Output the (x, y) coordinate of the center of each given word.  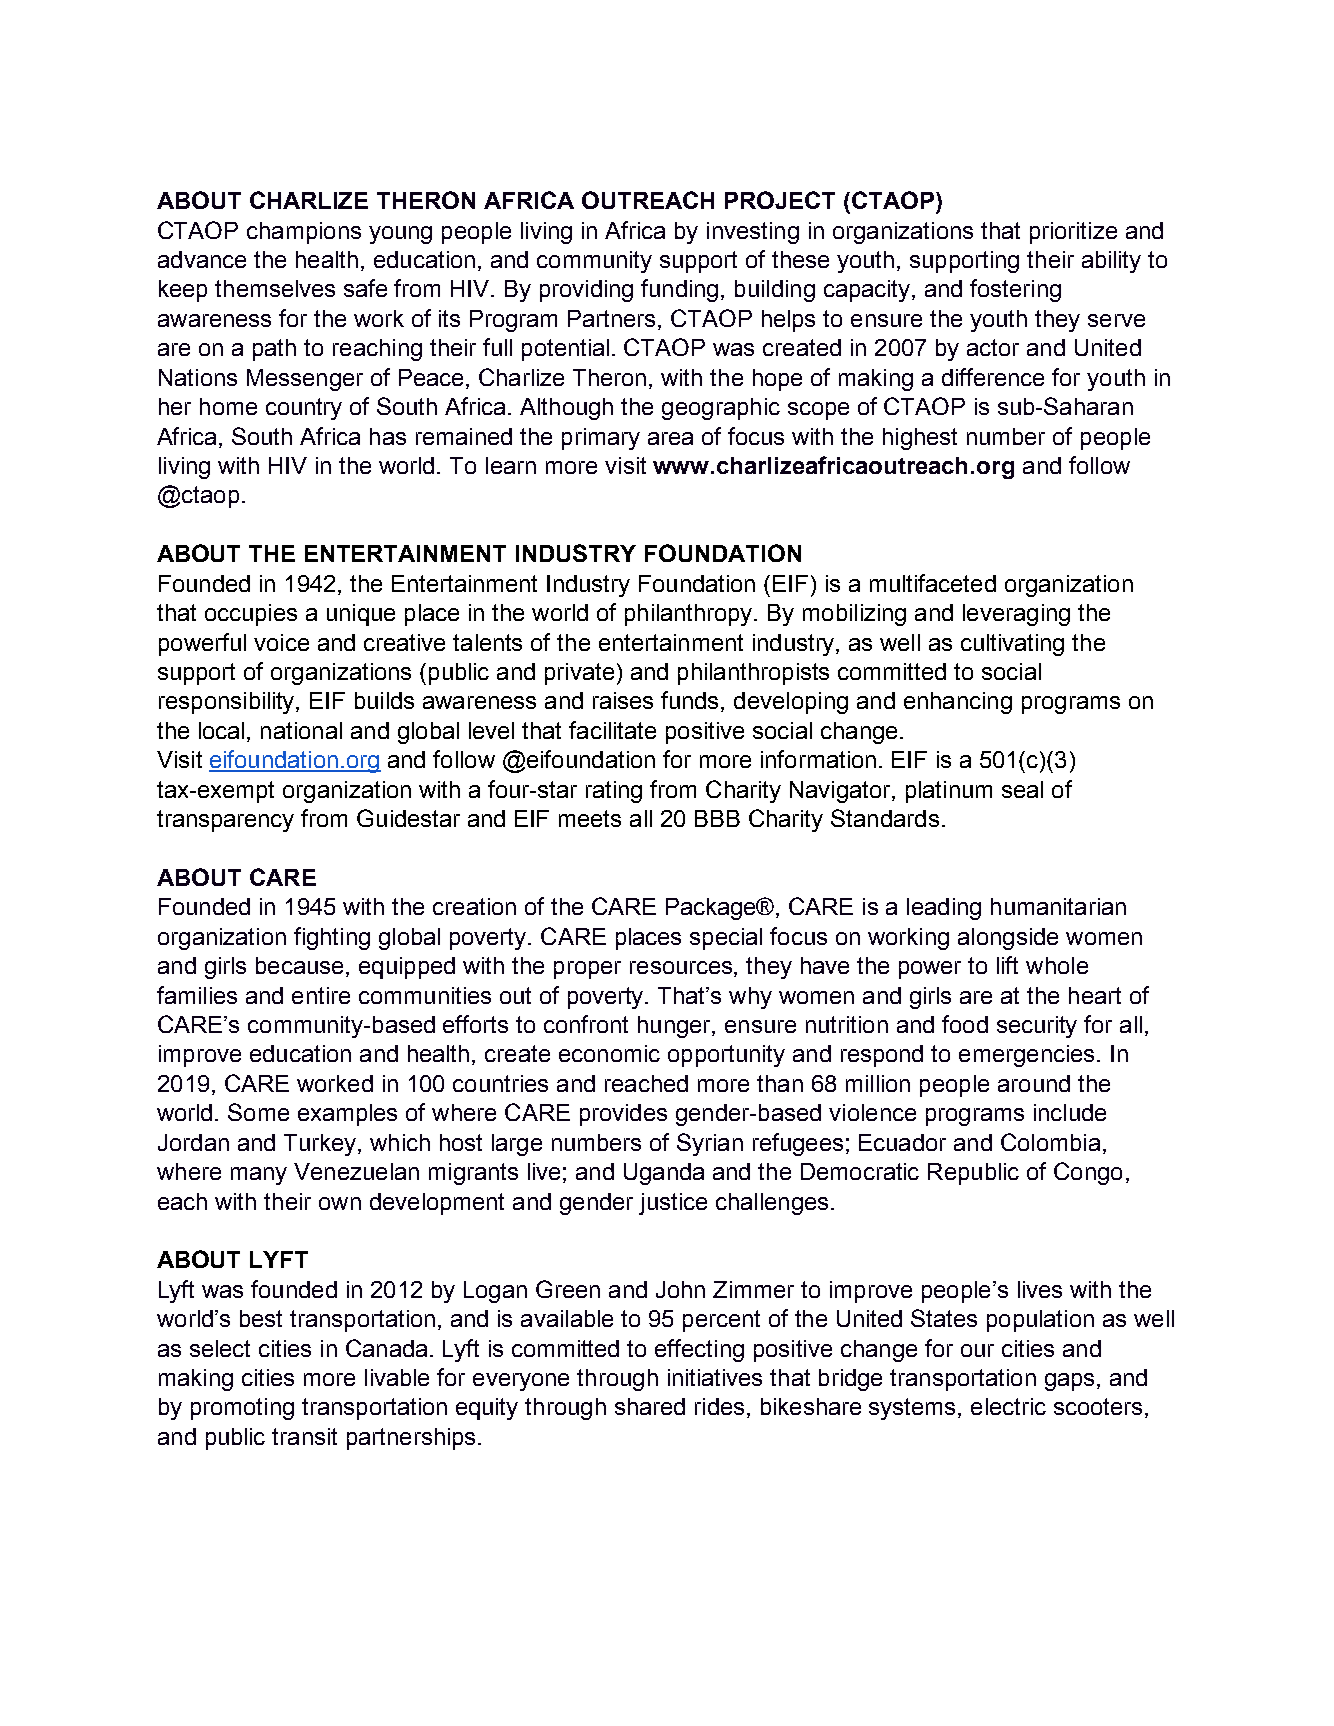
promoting (242, 1409)
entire (321, 995)
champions (304, 233)
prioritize (1073, 233)
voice (281, 642)
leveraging (1016, 615)
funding (679, 290)
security (1037, 1027)
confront (586, 1024)
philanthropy (690, 615)
